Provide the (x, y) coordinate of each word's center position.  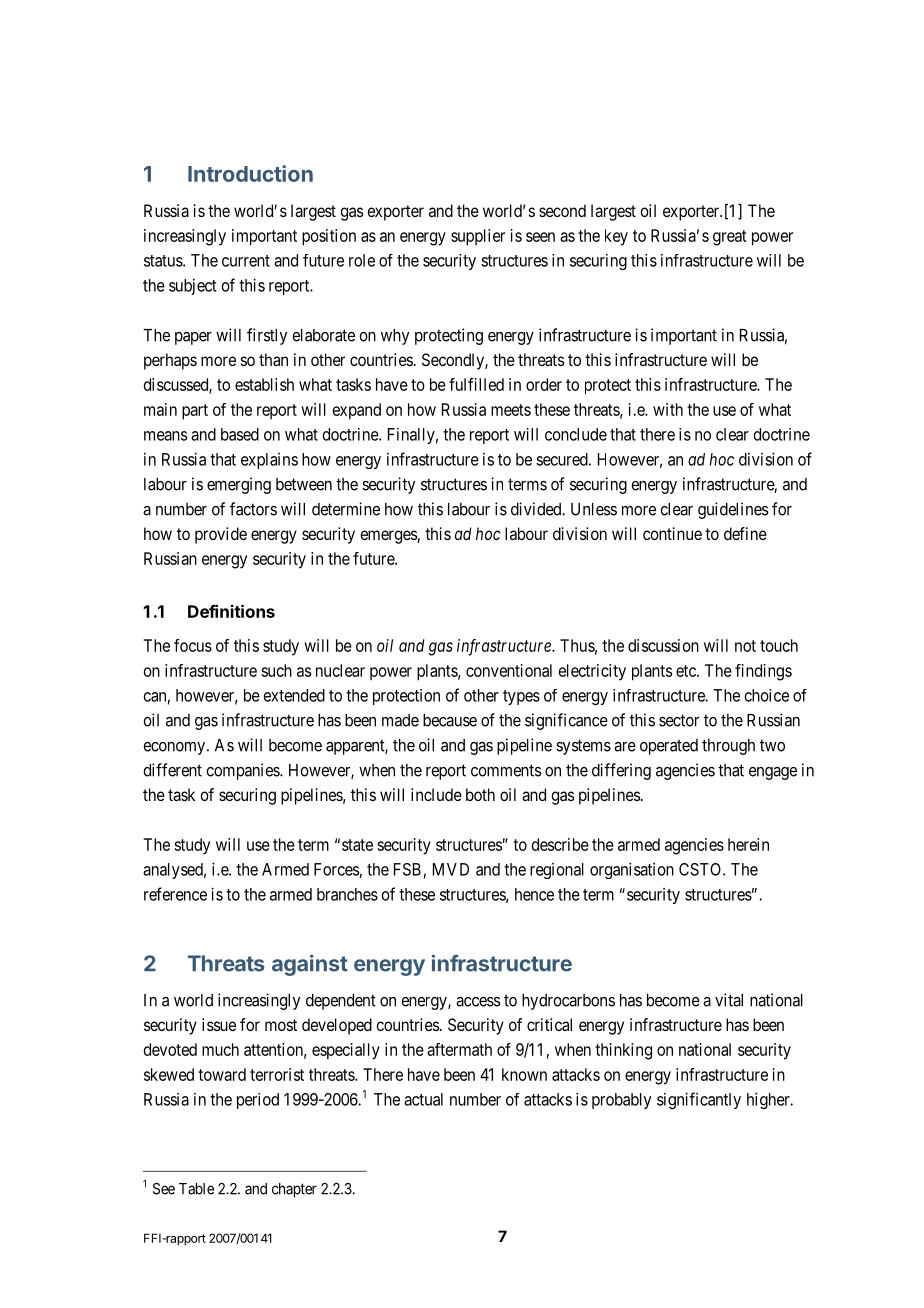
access (478, 1002)
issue (219, 1024)
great (730, 238)
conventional (509, 670)
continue (672, 533)
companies (243, 771)
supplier (478, 237)
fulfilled (476, 384)
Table (196, 1189)
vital (729, 1000)
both (480, 794)
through (728, 747)
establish (264, 384)
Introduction (250, 173)
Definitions (231, 611)
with (668, 409)
